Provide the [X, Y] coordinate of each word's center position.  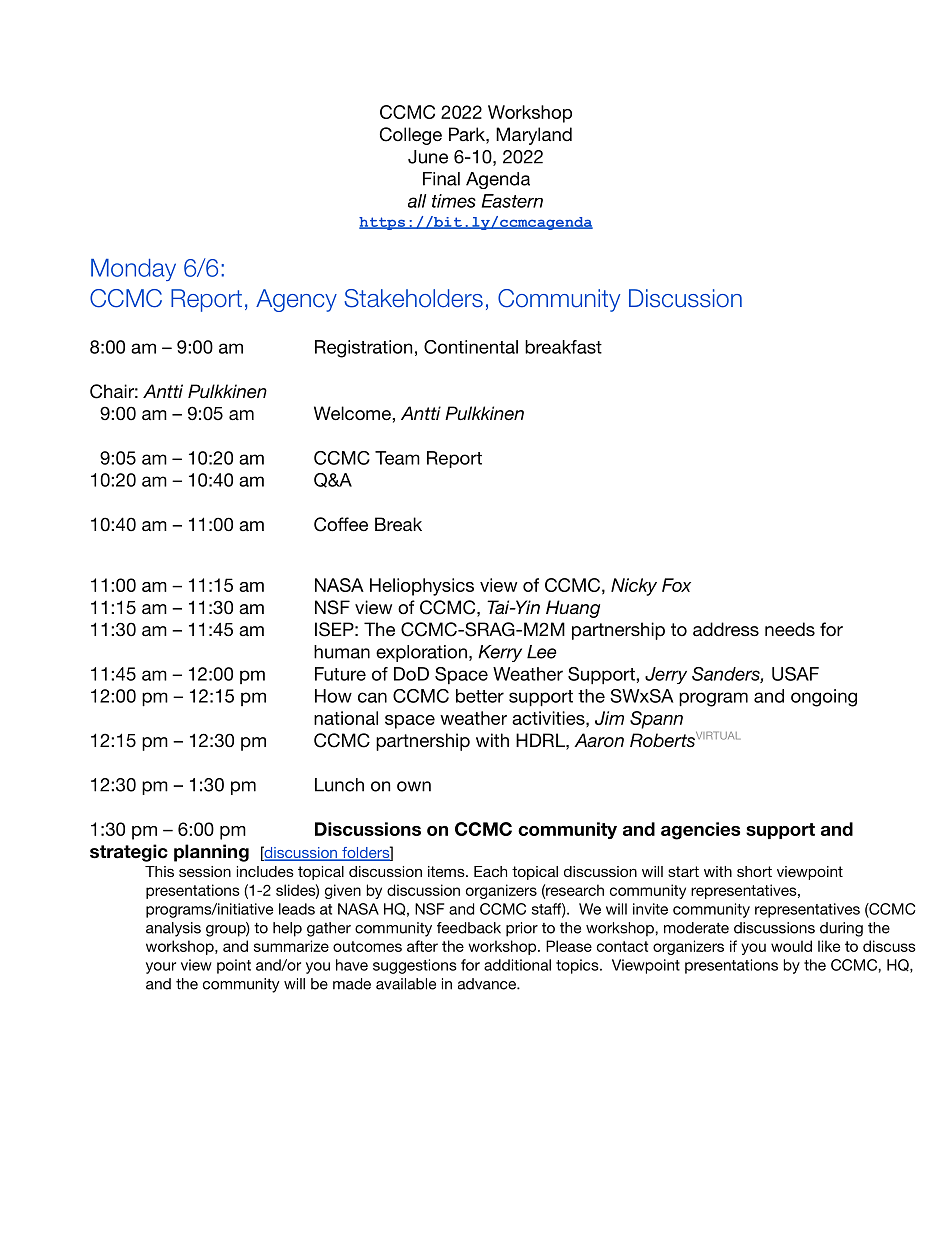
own [414, 786]
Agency [296, 300]
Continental [471, 347]
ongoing [824, 698]
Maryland [534, 136]
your [161, 968]
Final [441, 179]
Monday [133, 270]
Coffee [341, 524]
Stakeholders [413, 298]
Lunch [339, 785]
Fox [676, 585]
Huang [573, 609]
